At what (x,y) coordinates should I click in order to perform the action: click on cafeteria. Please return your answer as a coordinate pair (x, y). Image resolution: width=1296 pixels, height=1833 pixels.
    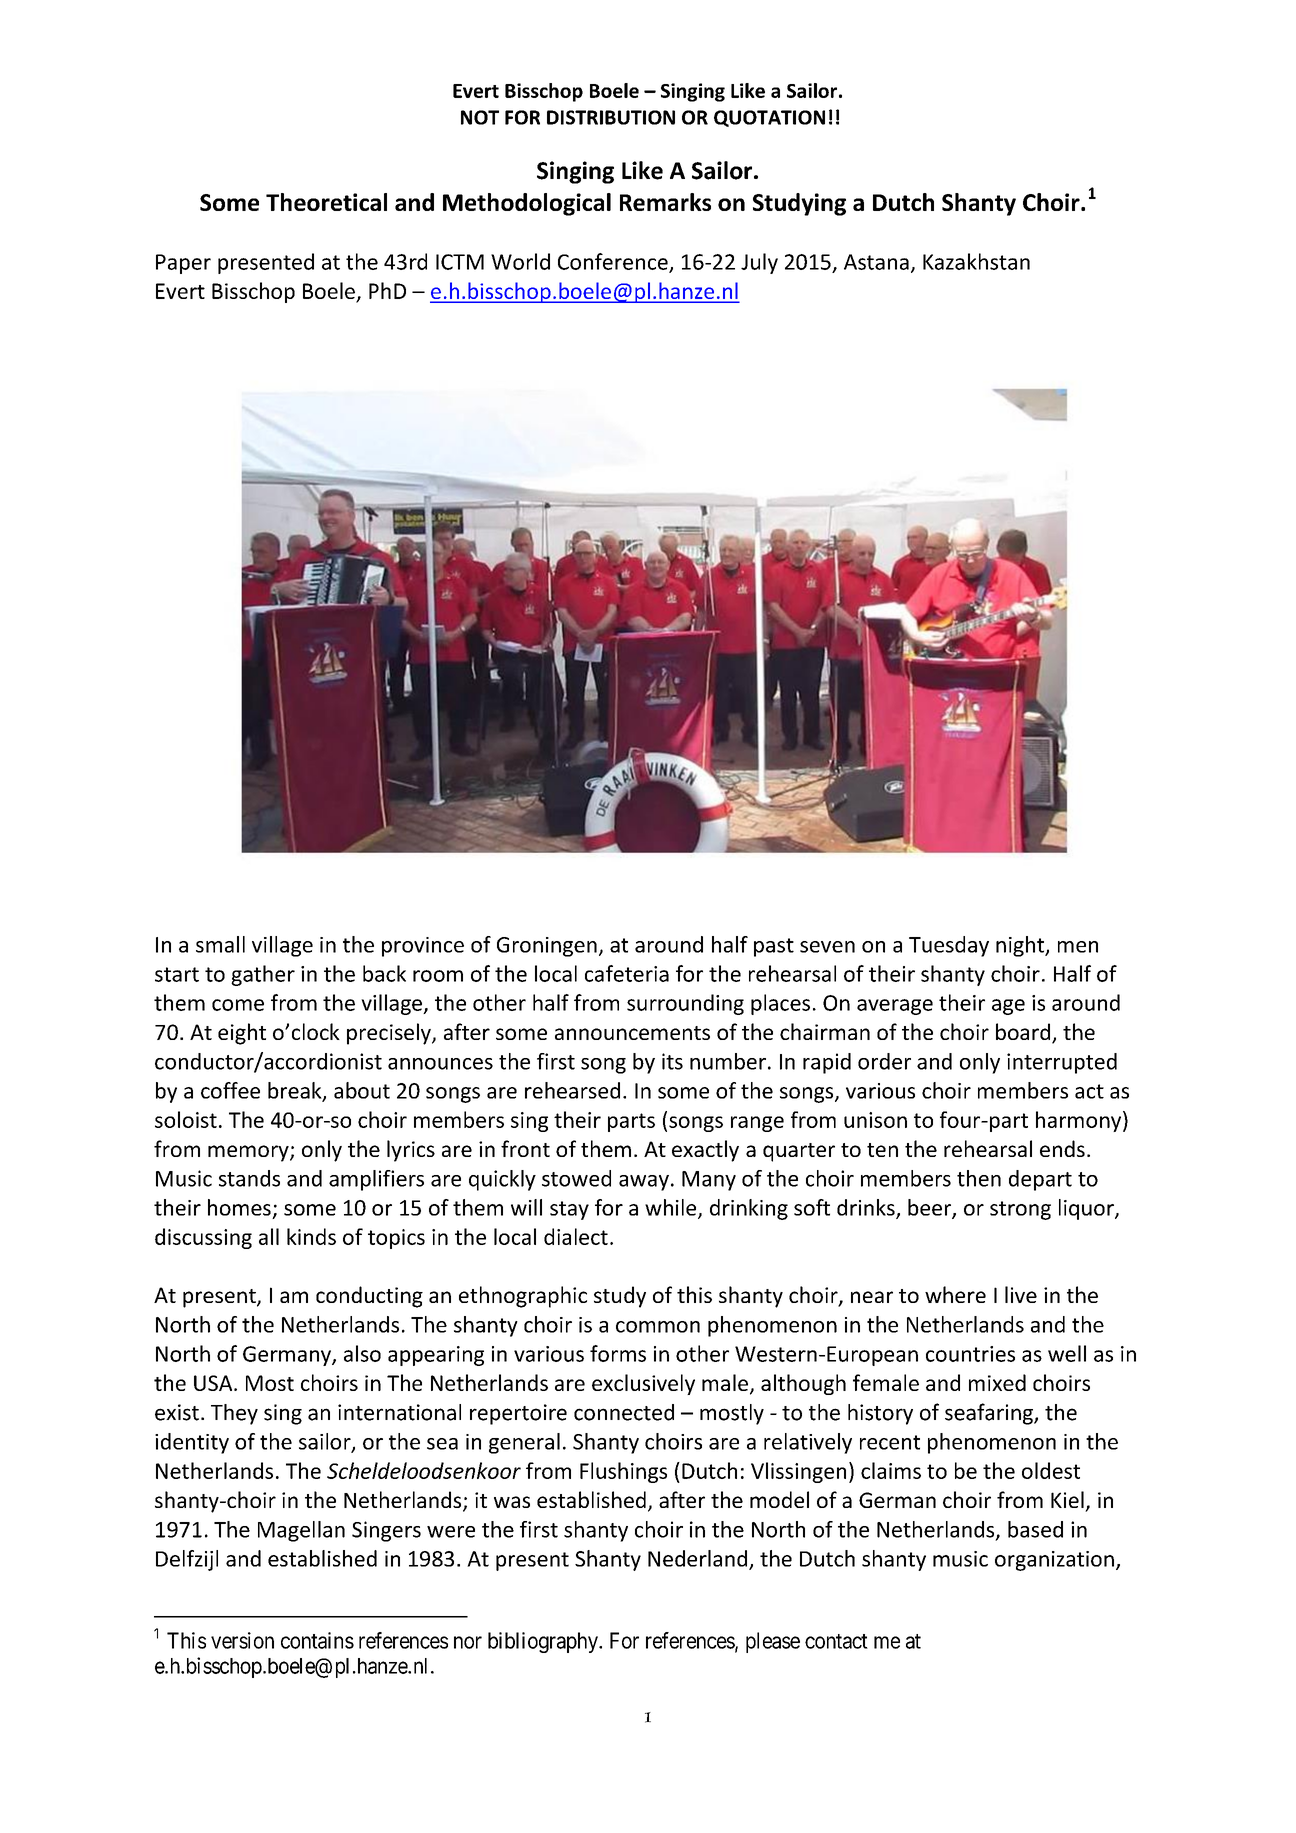
    Looking at the image, I should click on (627, 973).
